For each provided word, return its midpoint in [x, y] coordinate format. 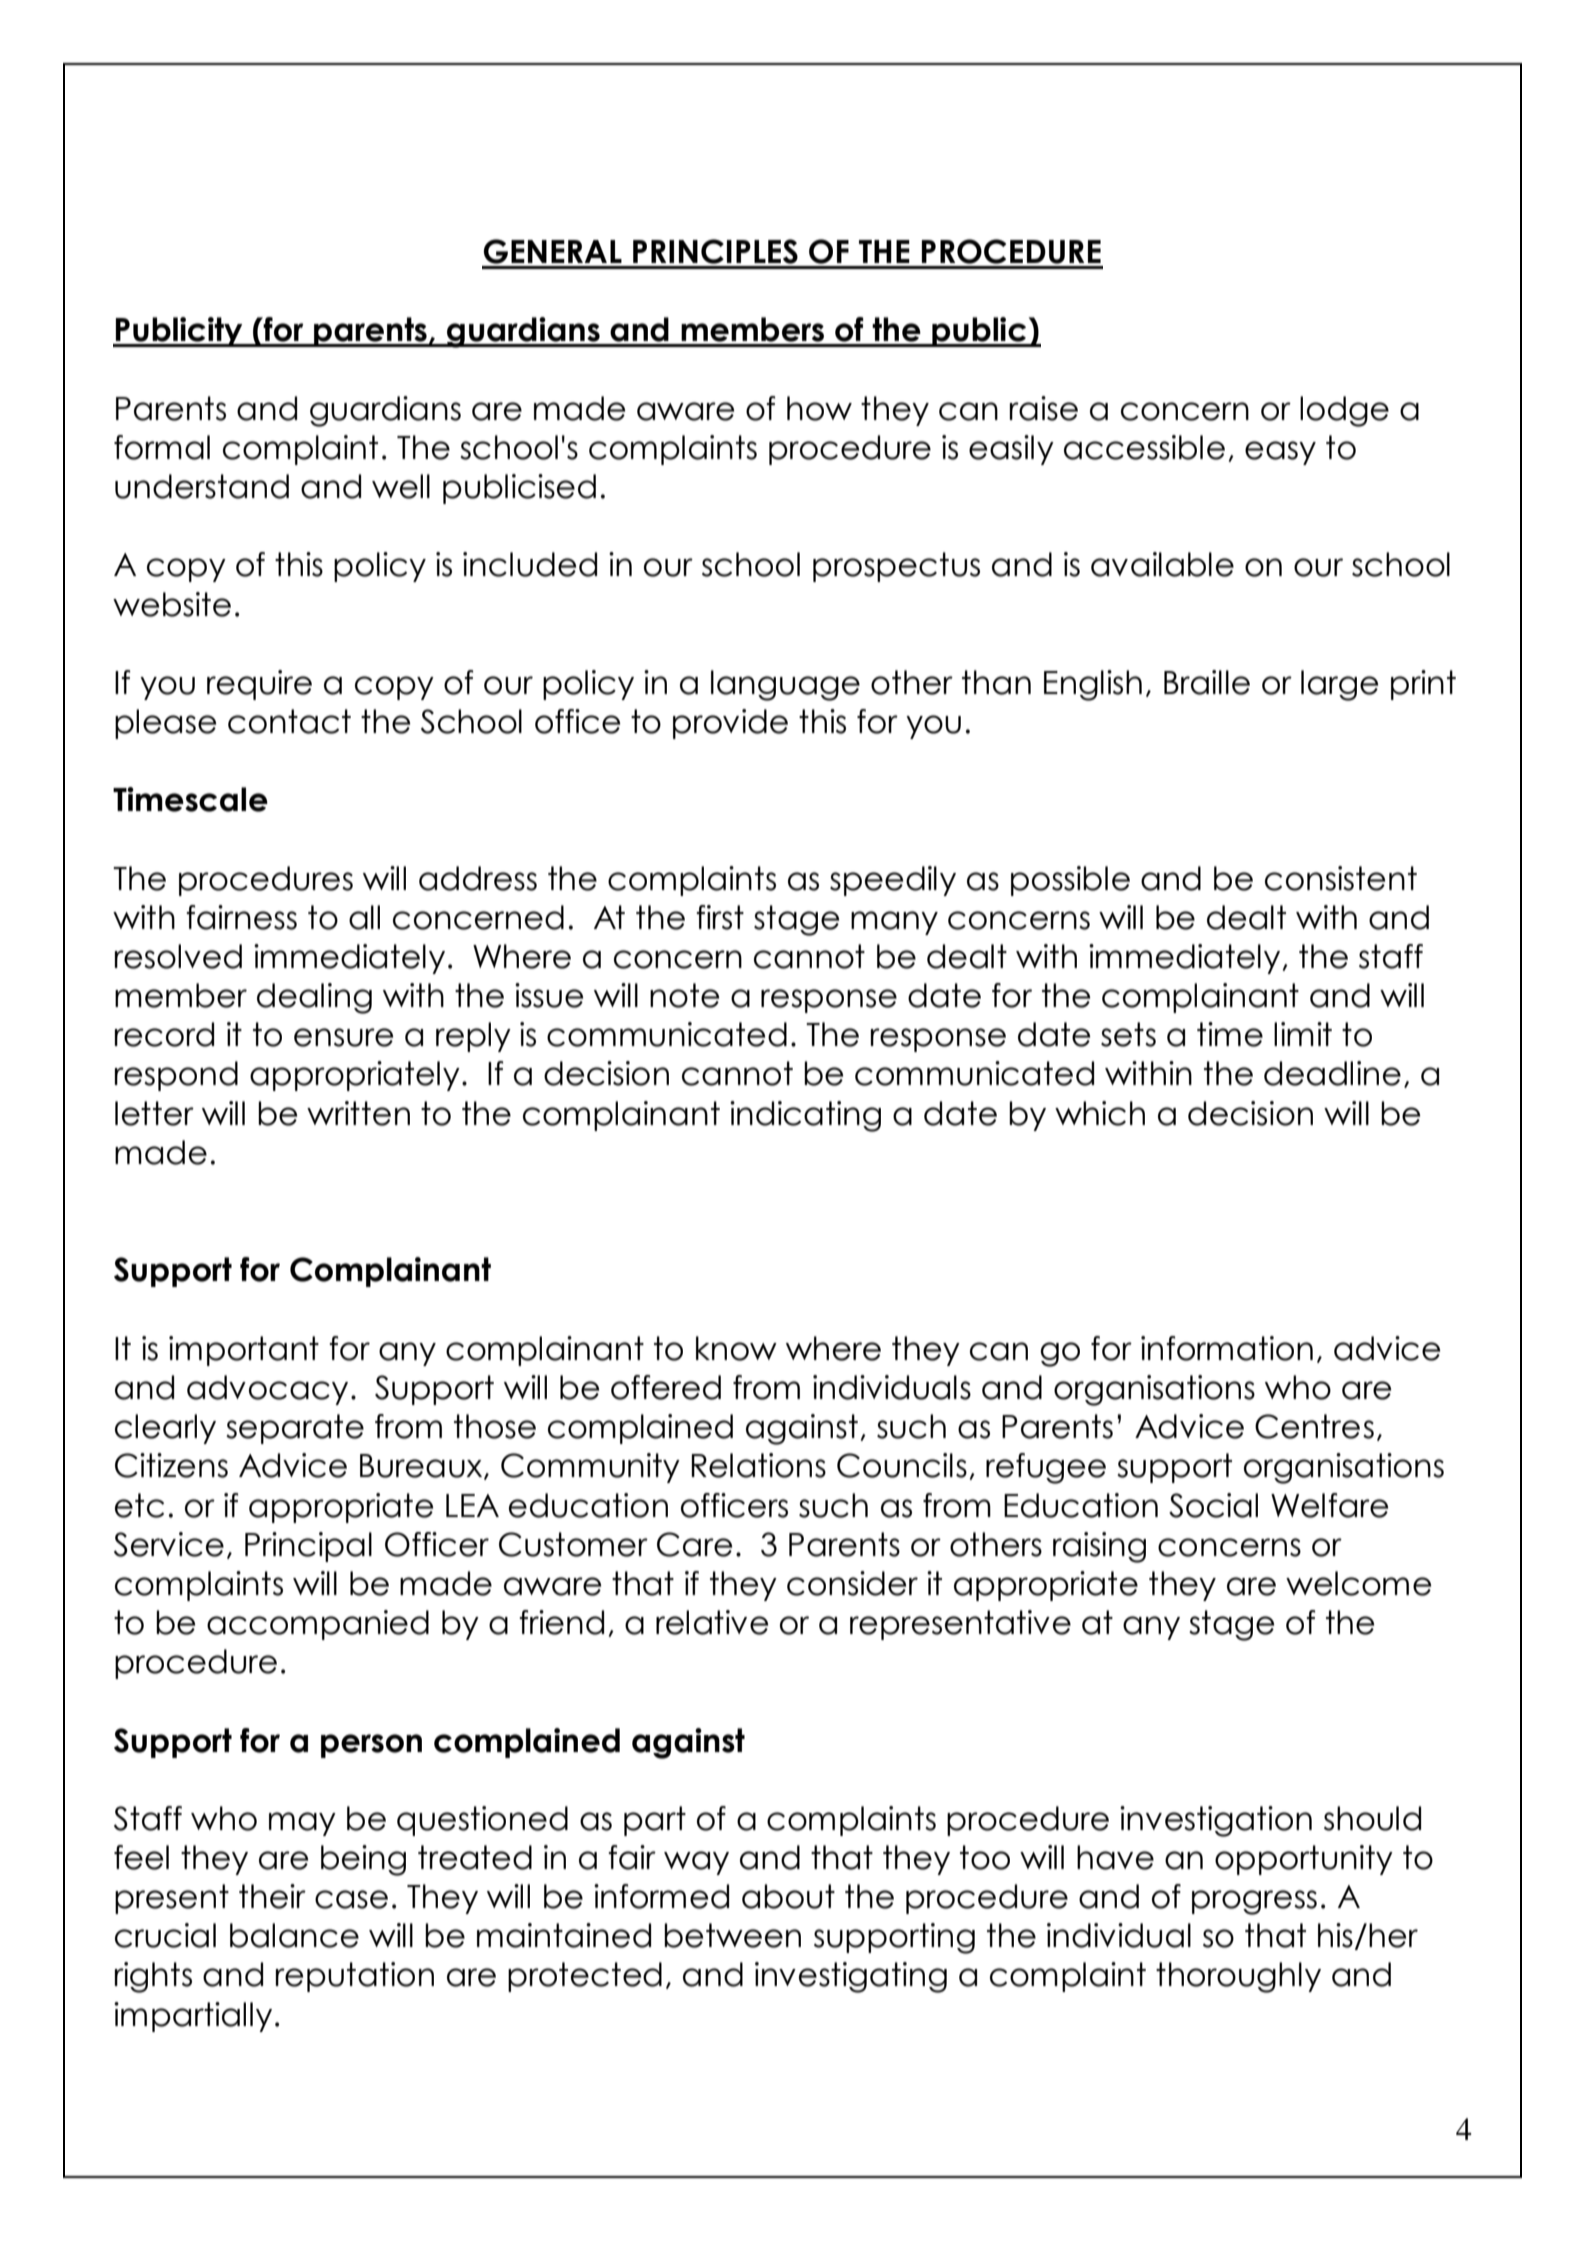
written [358, 1113]
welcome [1358, 1583]
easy [1280, 453]
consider [852, 1583]
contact [289, 721]
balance [294, 1935]
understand [202, 486]
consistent [1341, 878]
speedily [893, 881]
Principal [308, 1547]
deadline [1332, 1073]
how [819, 408]
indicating [805, 1116]
